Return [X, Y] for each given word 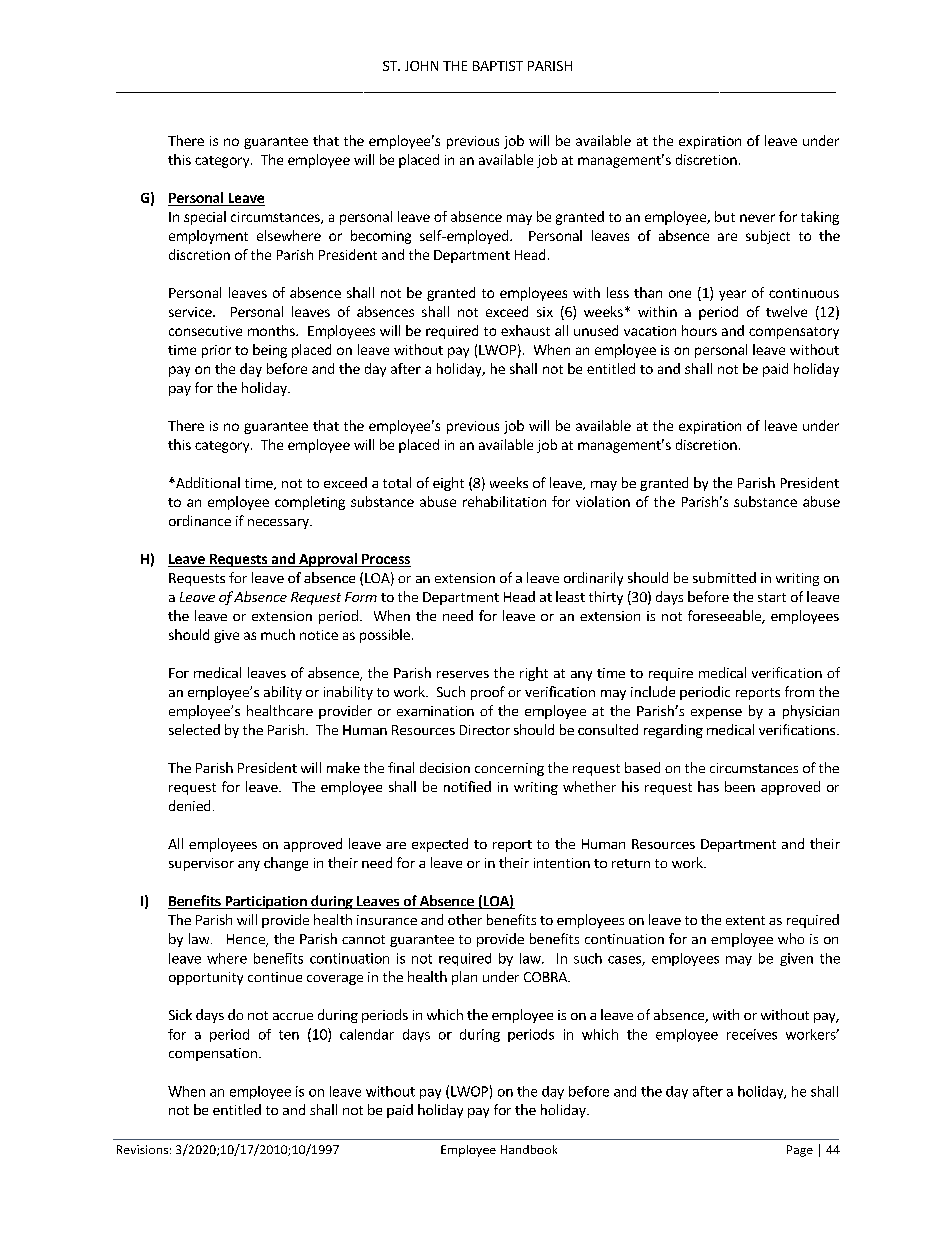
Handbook [529, 1149]
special [205, 218]
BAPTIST [498, 66]
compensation [213, 1054]
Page [800, 1151]
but [725, 216]
